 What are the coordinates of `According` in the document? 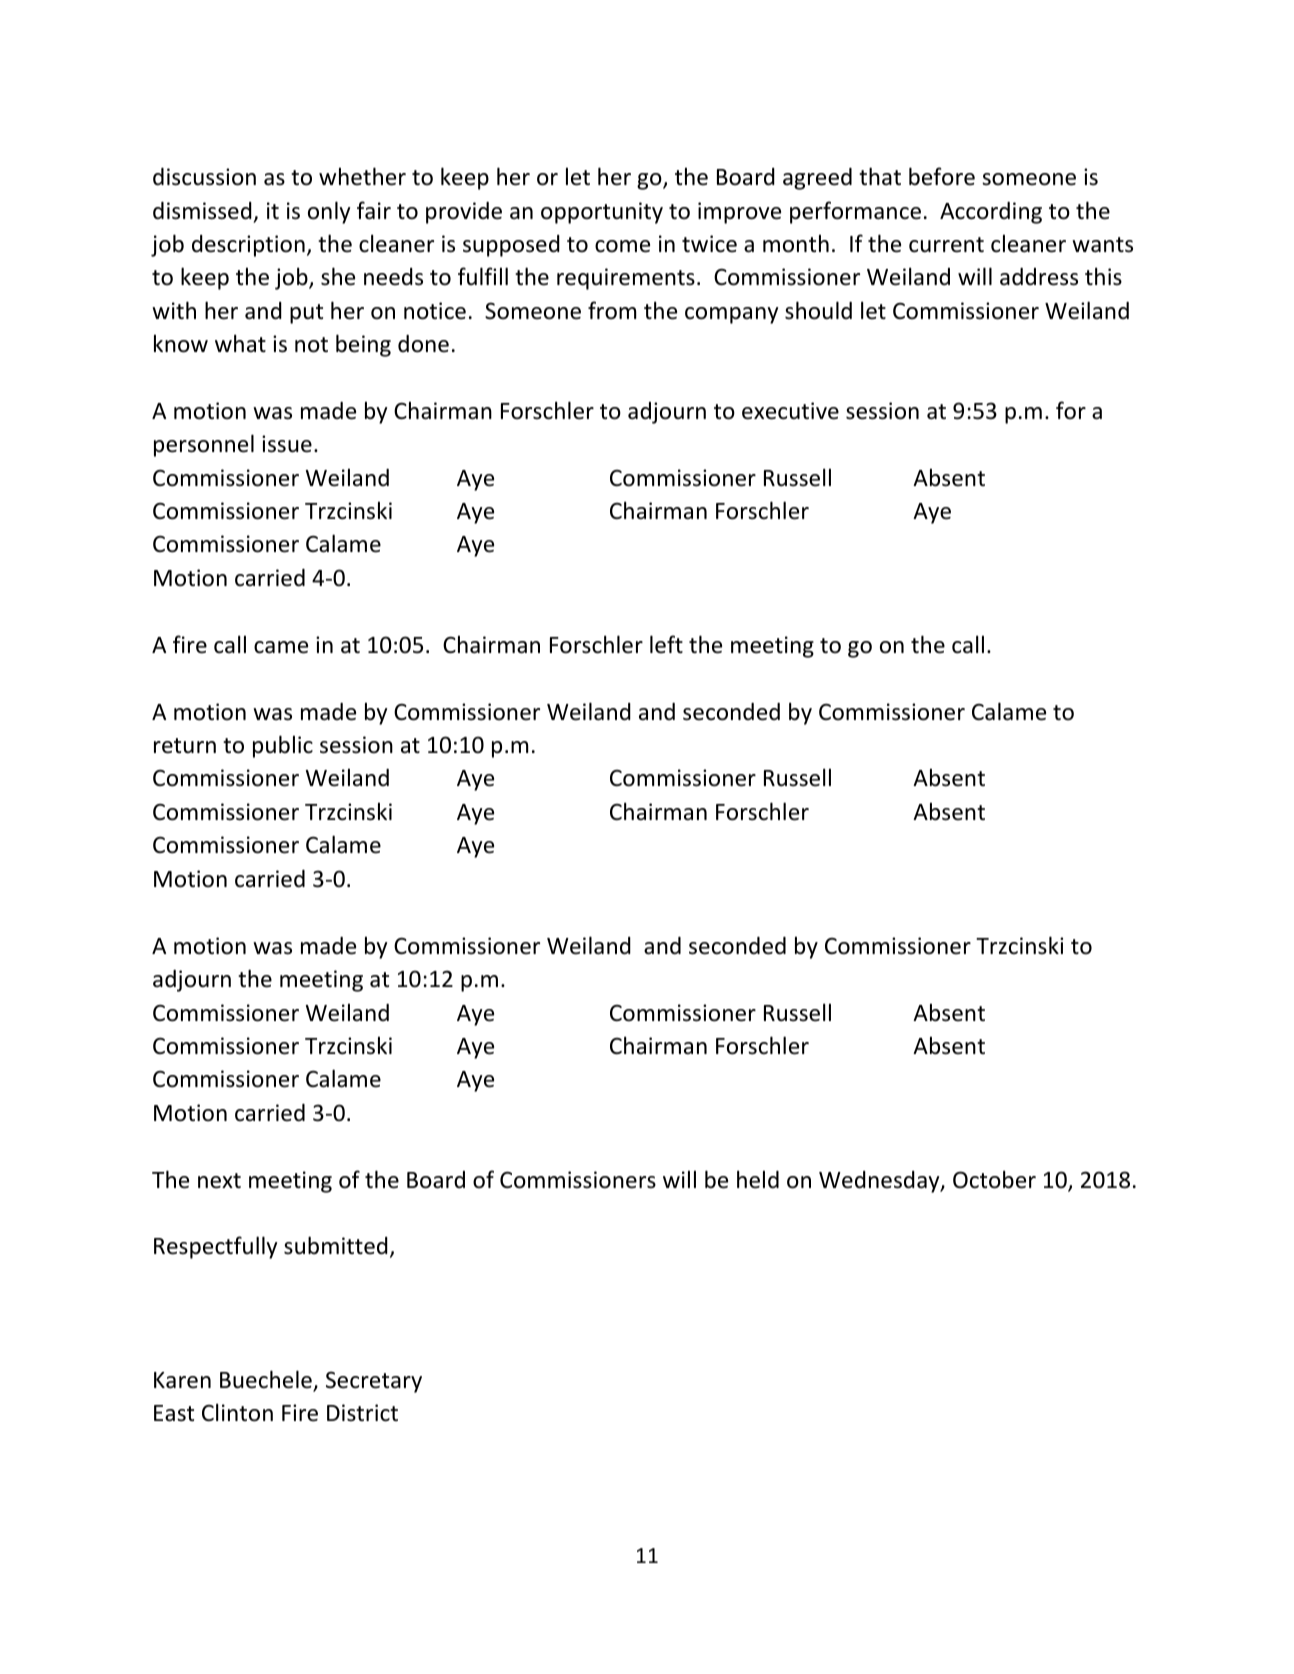 It's located at (991, 213).
